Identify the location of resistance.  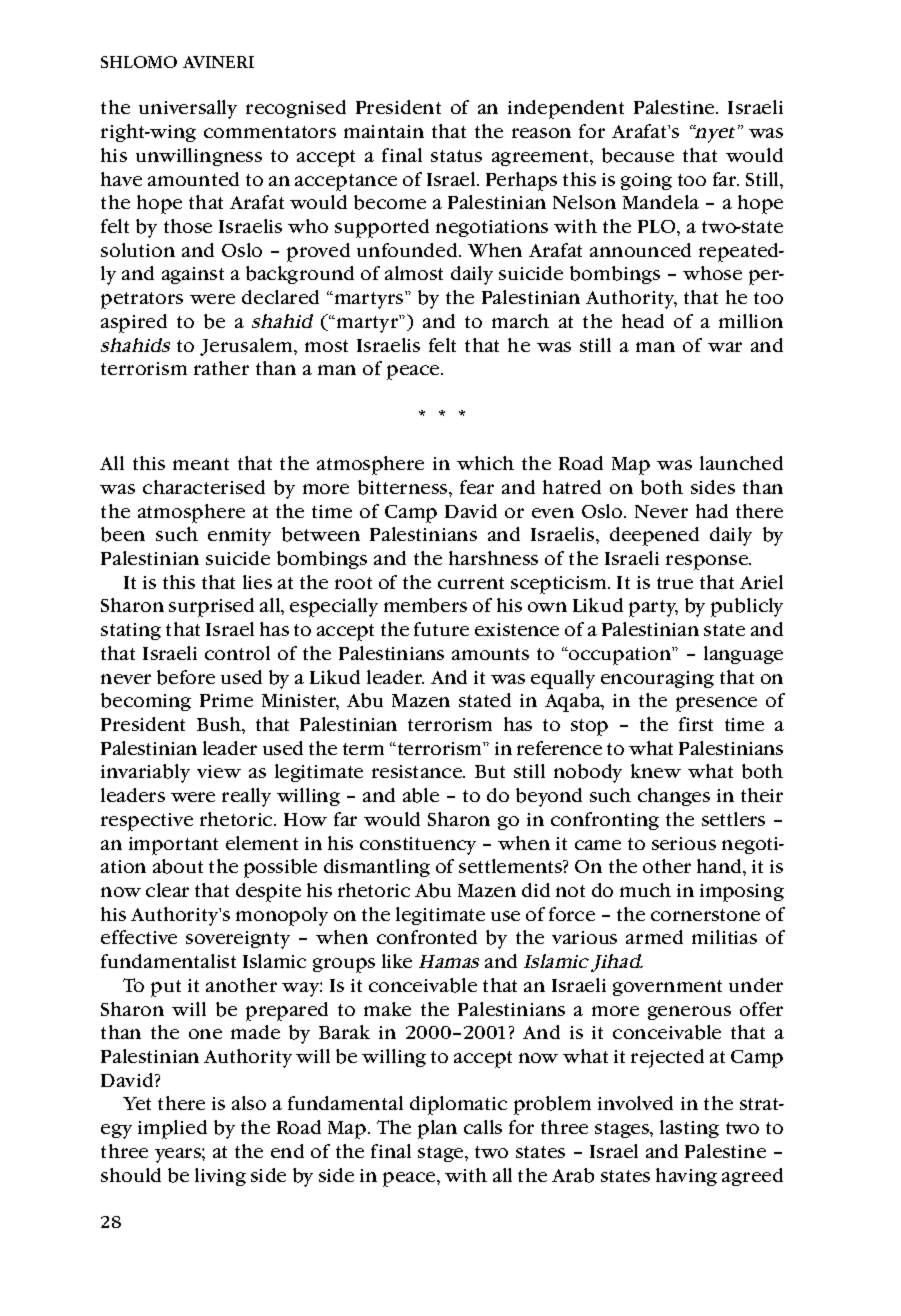
(418, 771).
